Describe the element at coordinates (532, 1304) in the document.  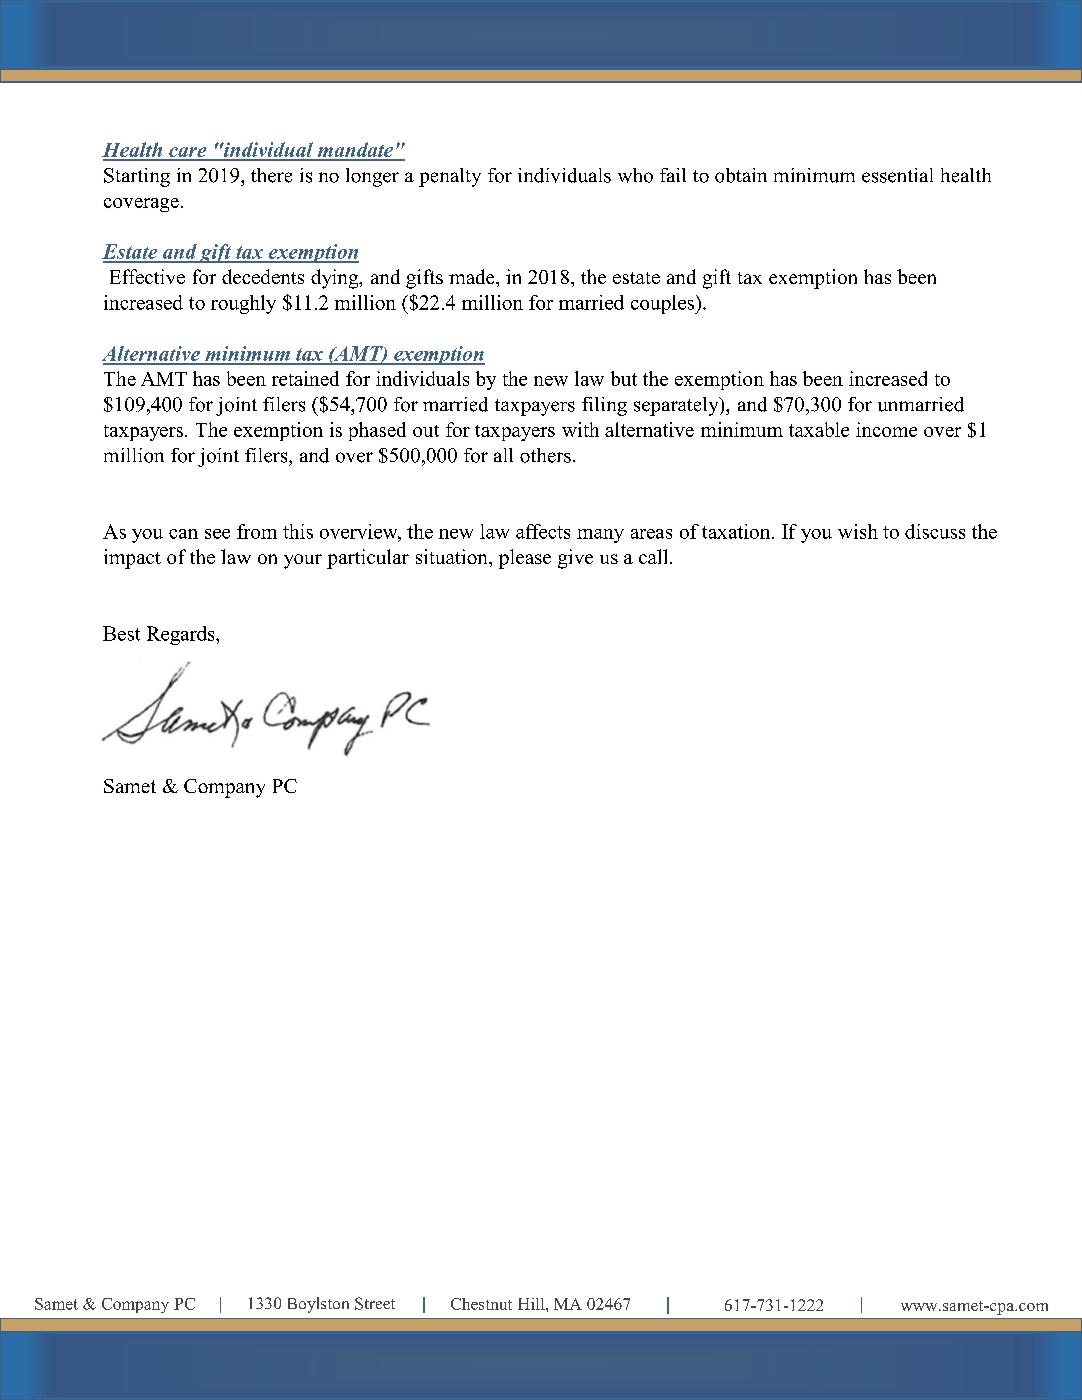
I see `Hill` at that location.
